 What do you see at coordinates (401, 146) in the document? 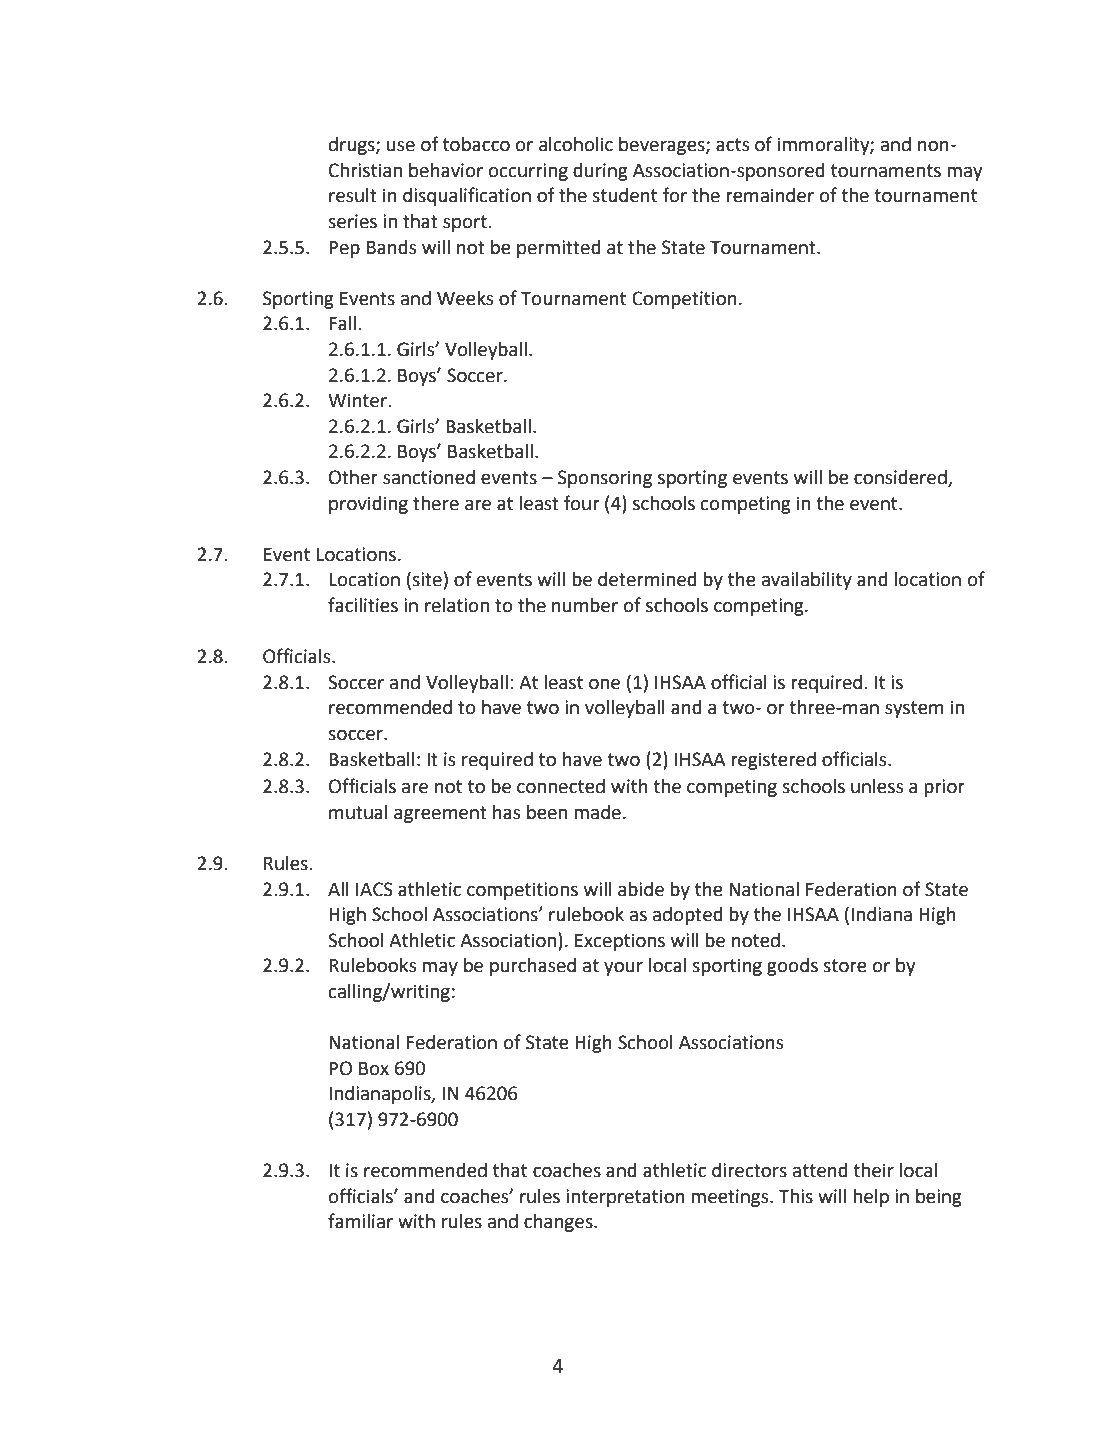
I see `use` at bounding box center [401, 146].
